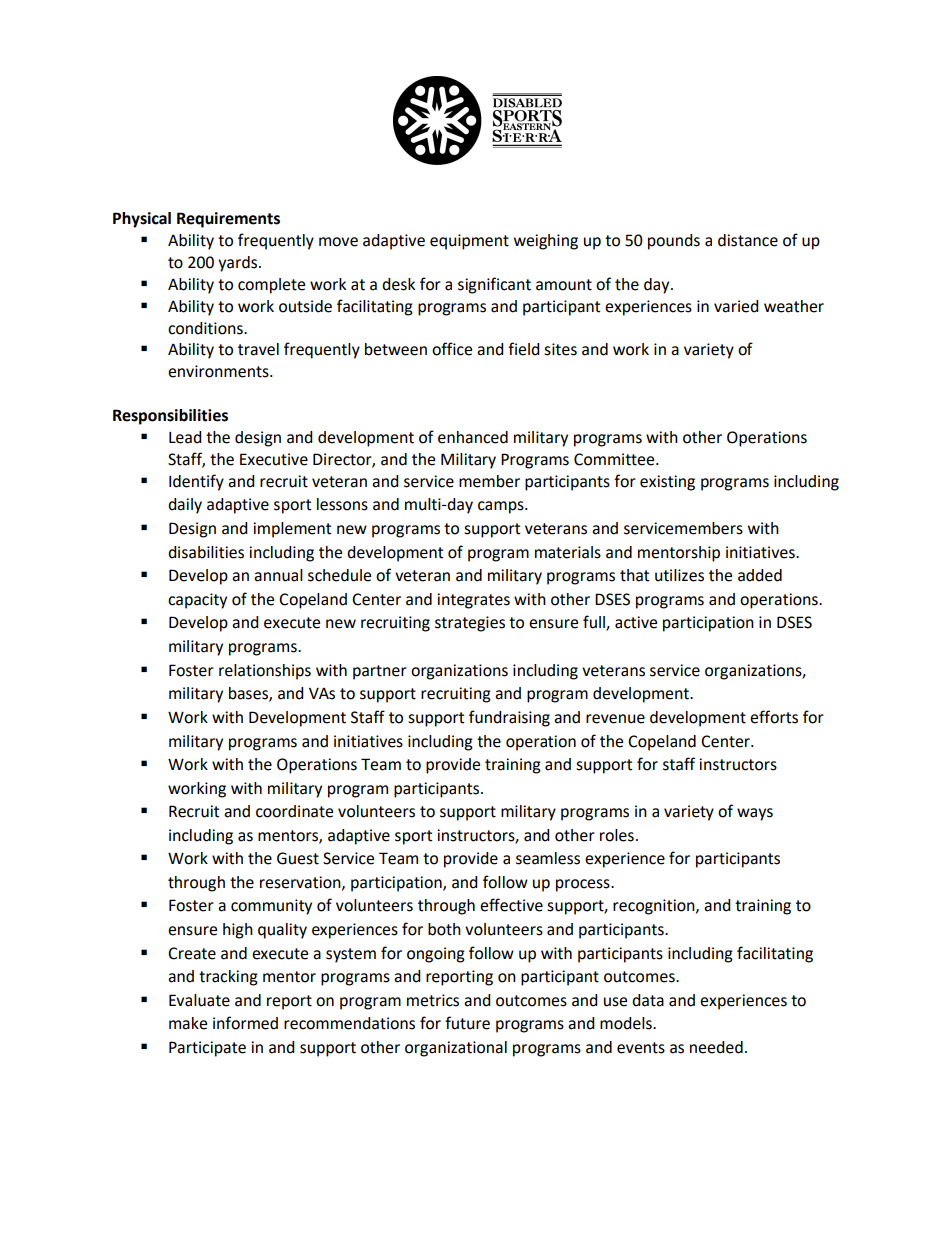 The image size is (952, 1233). I want to click on equipment, so click(469, 242).
